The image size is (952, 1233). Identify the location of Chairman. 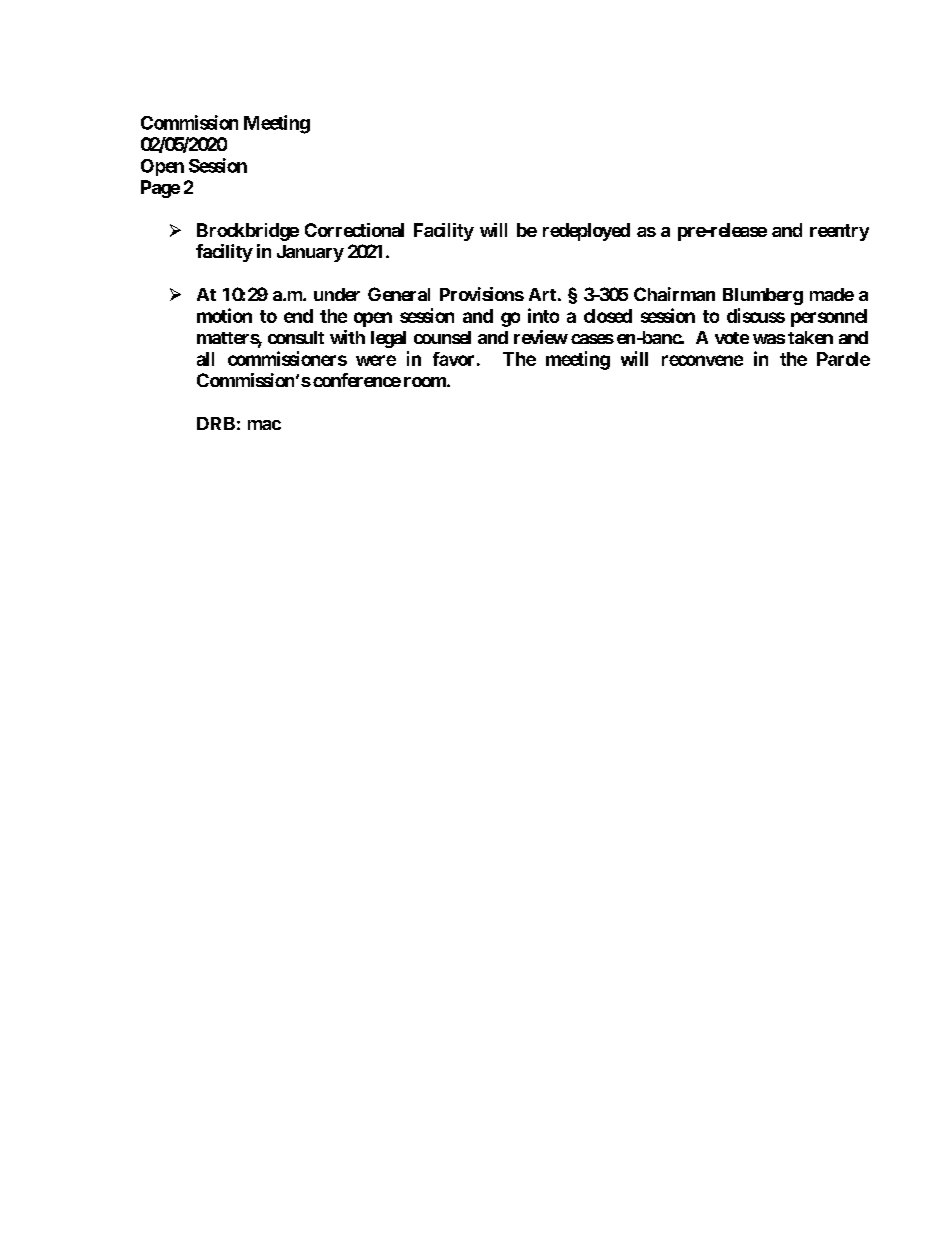
(674, 294).
